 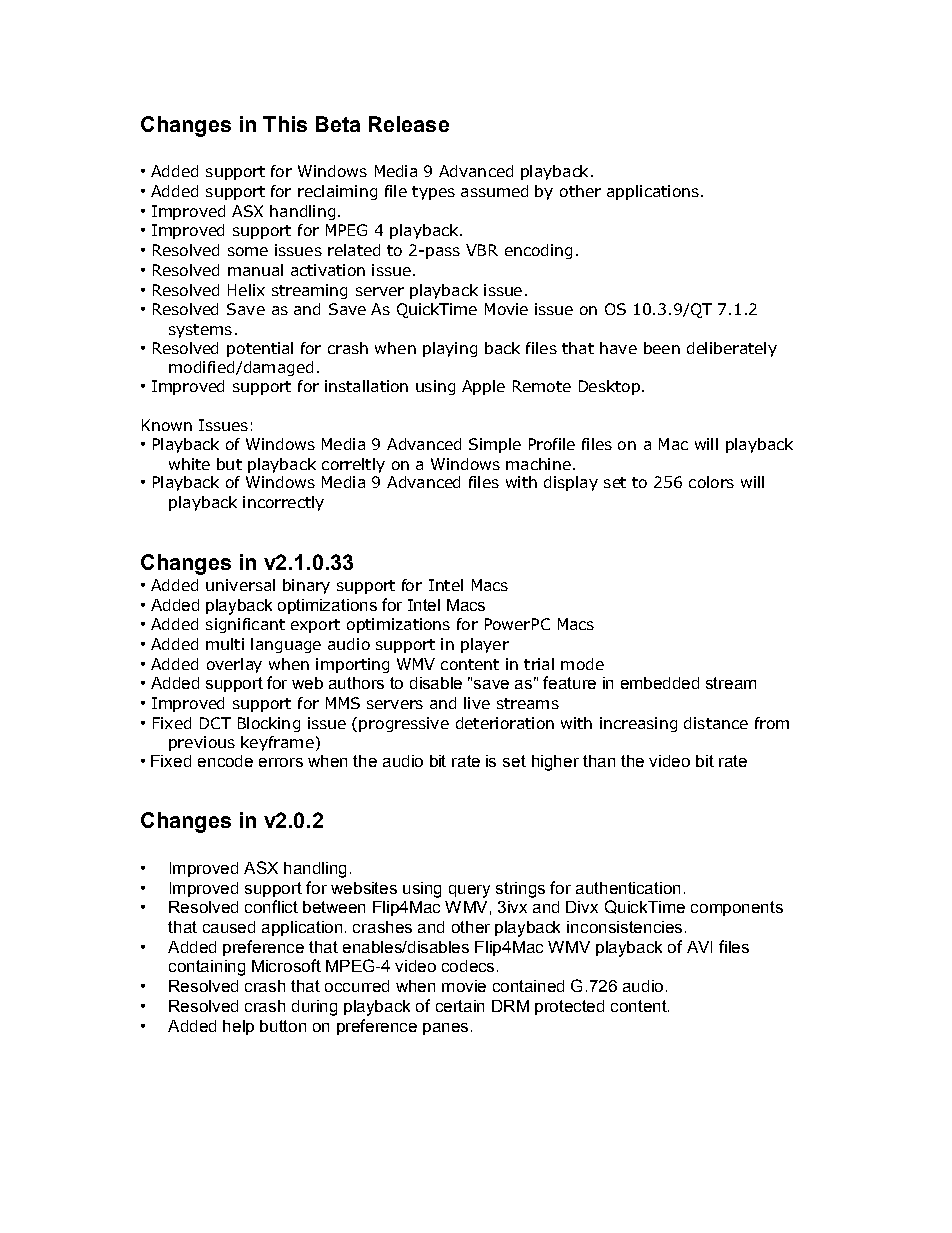 What do you see at coordinates (460, 1006) in the document?
I see `certain` at bounding box center [460, 1006].
